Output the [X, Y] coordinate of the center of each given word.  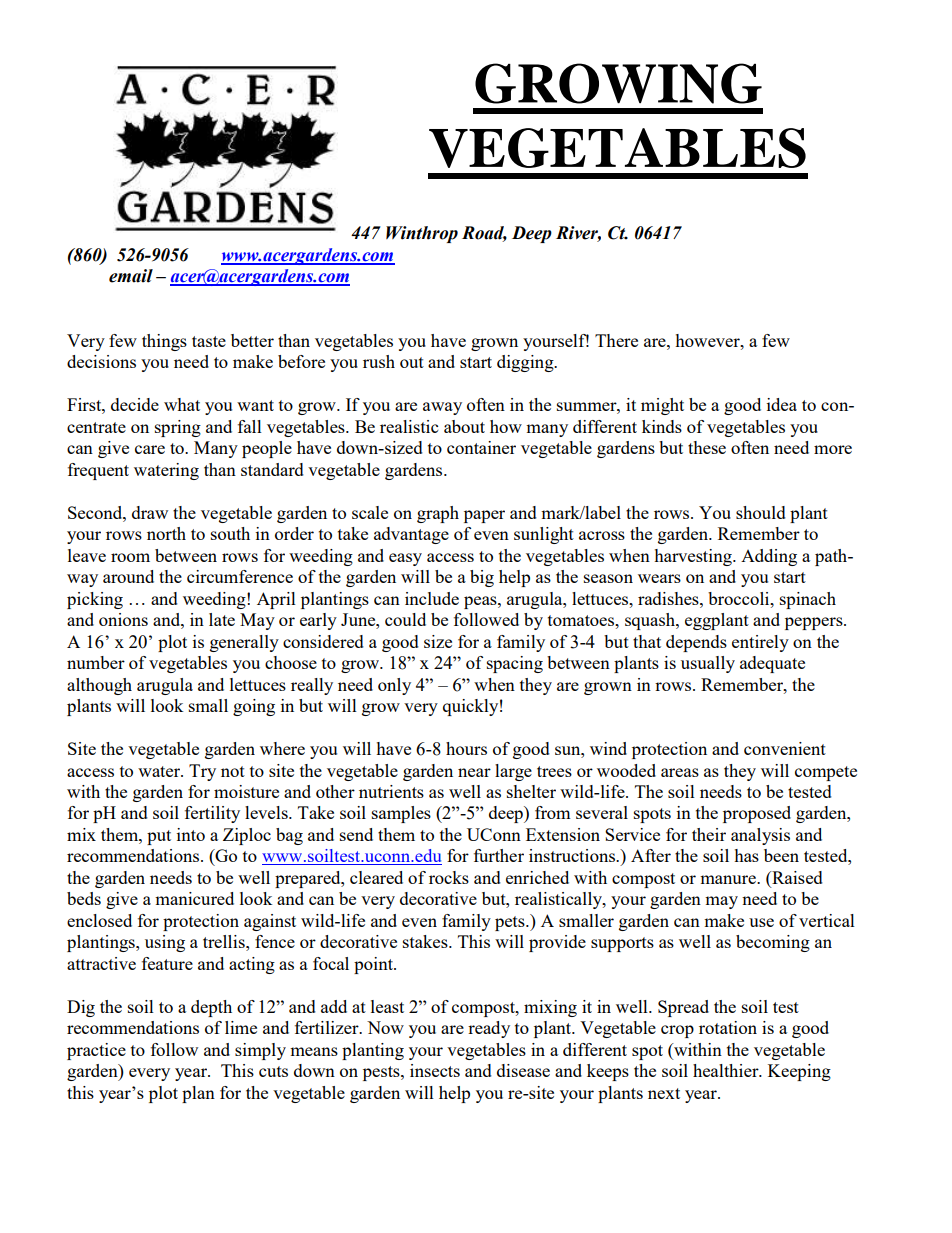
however [708, 340]
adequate [772, 664]
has [746, 855]
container [481, 447]
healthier [727, 1070]
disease [523, 1070]
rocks [449, 877]
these [707, 447]
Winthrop [422, 234]
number [96, 662]
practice [96, 1051]
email [131, 276]
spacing [515, 664]
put [159, 837]
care [150, 449]
